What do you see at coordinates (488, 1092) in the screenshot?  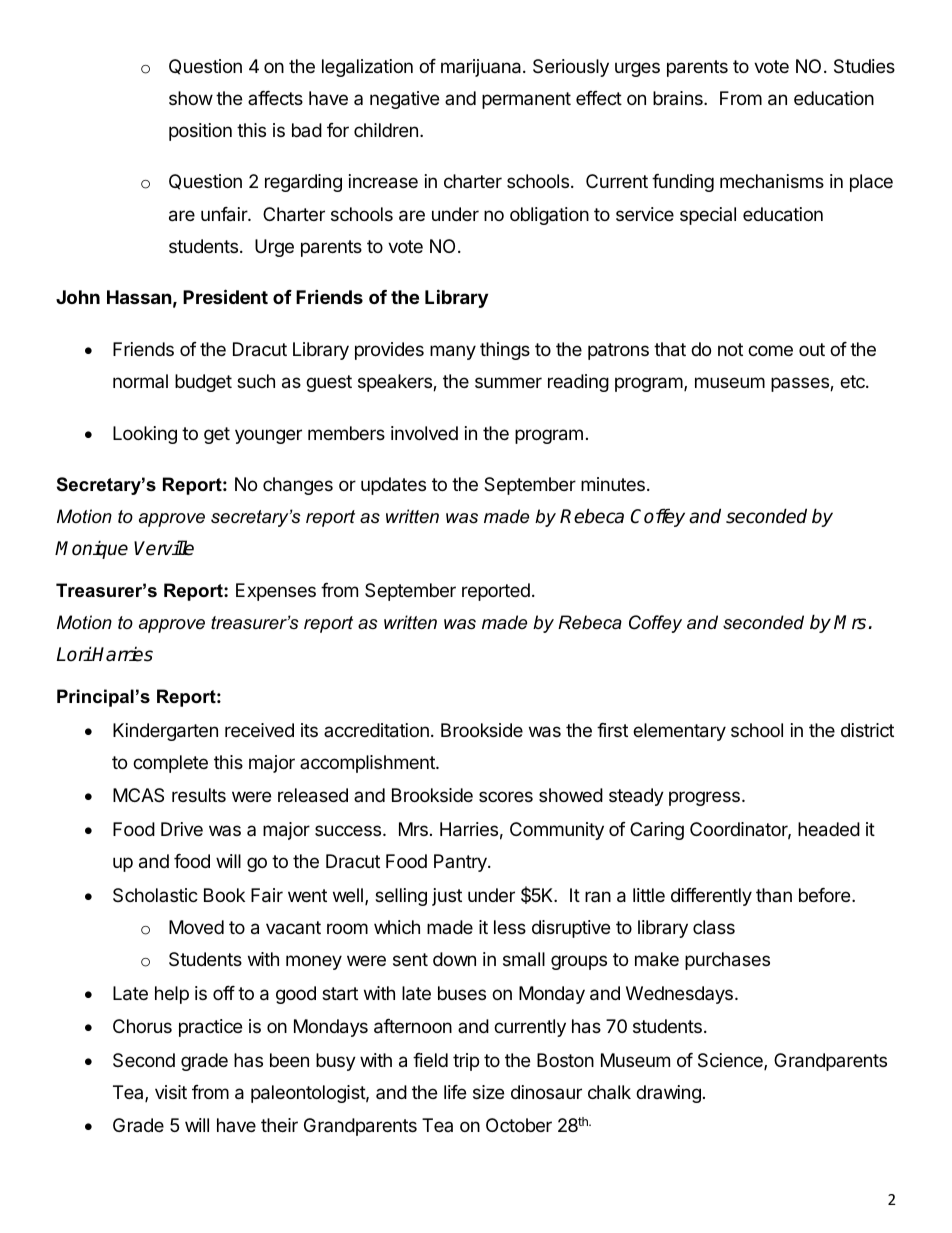 I see `size` at bounding box center [488, 1092].
